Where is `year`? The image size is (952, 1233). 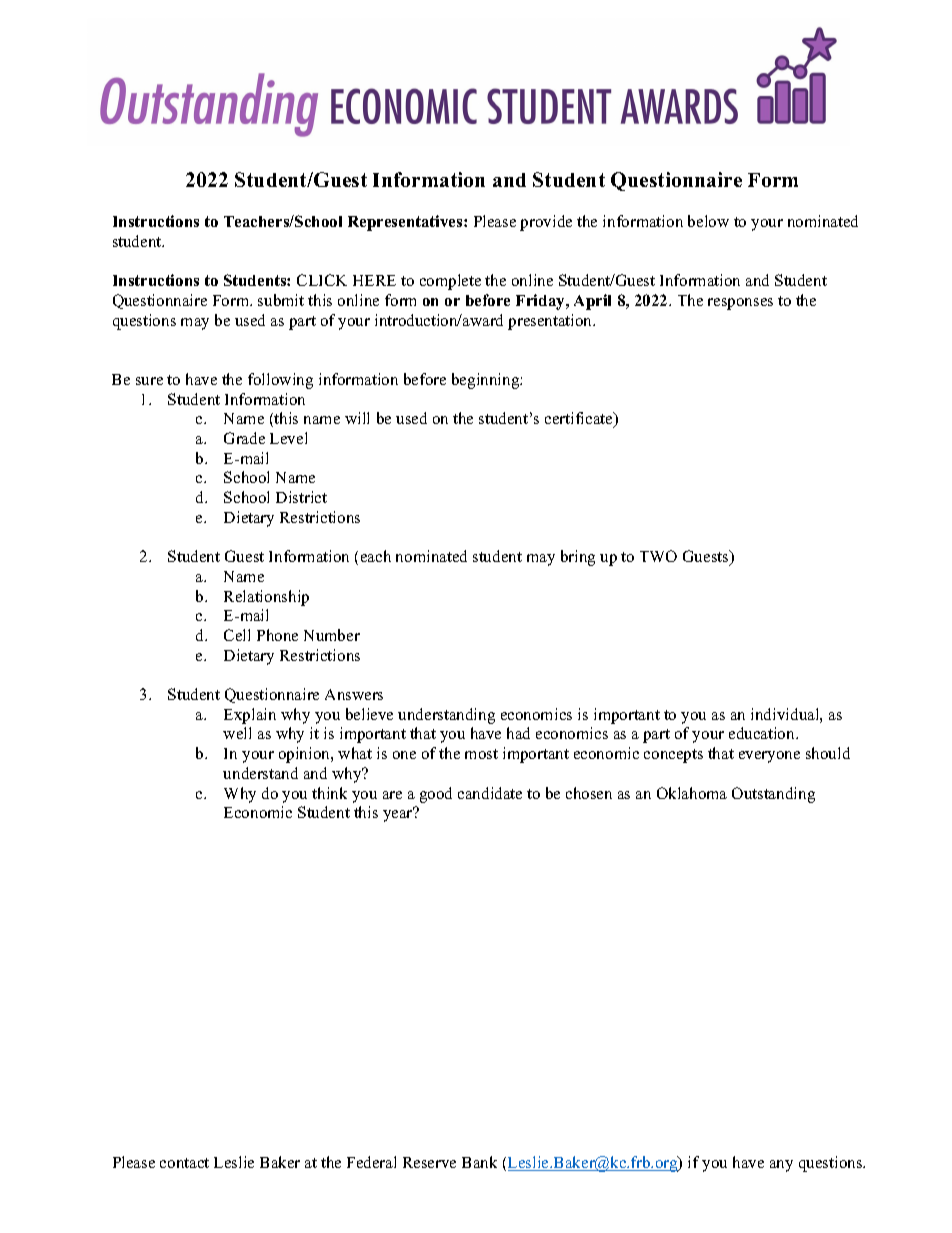
year is located at coordinates (398, 815).
